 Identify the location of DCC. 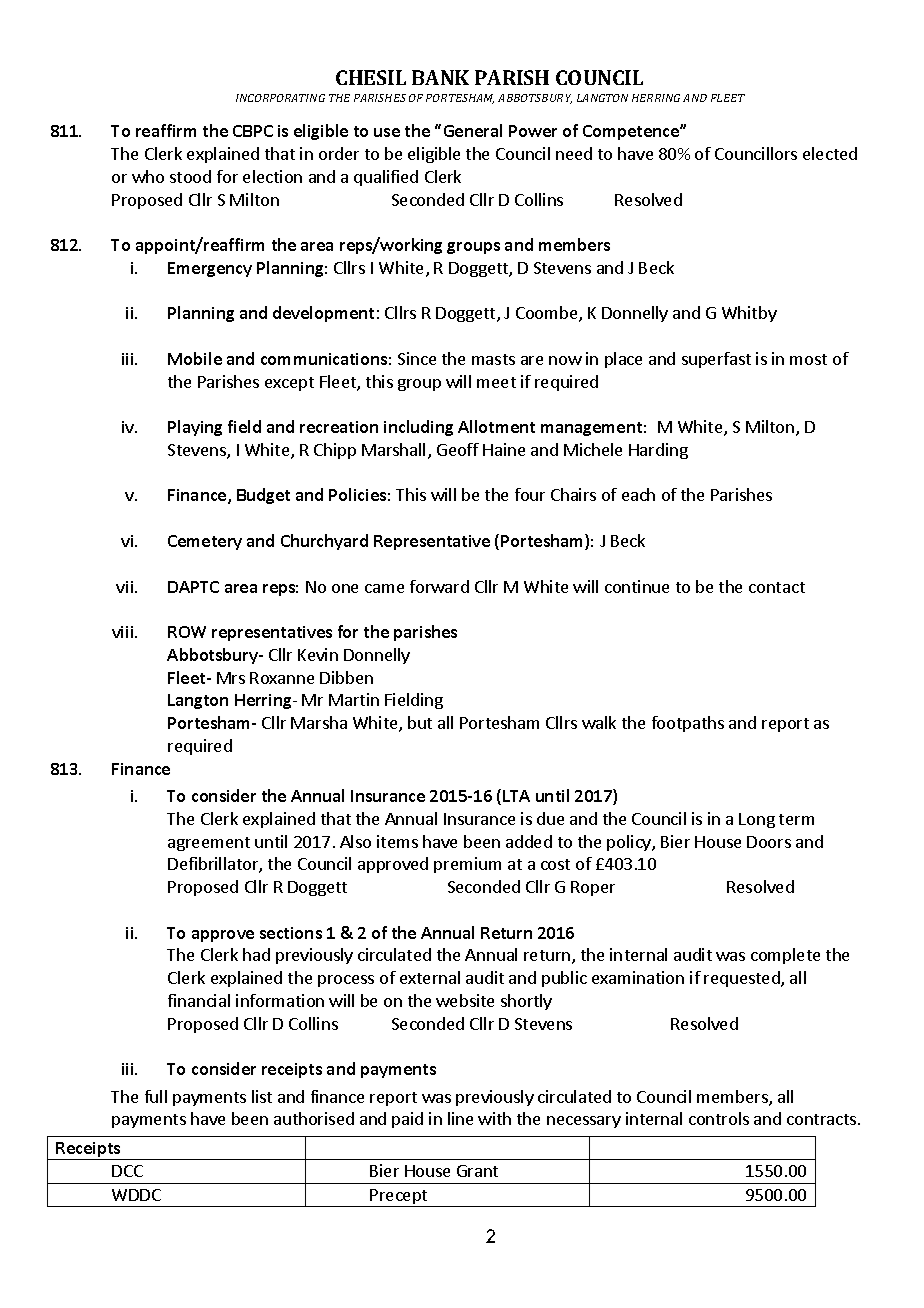
(127, 1171).
